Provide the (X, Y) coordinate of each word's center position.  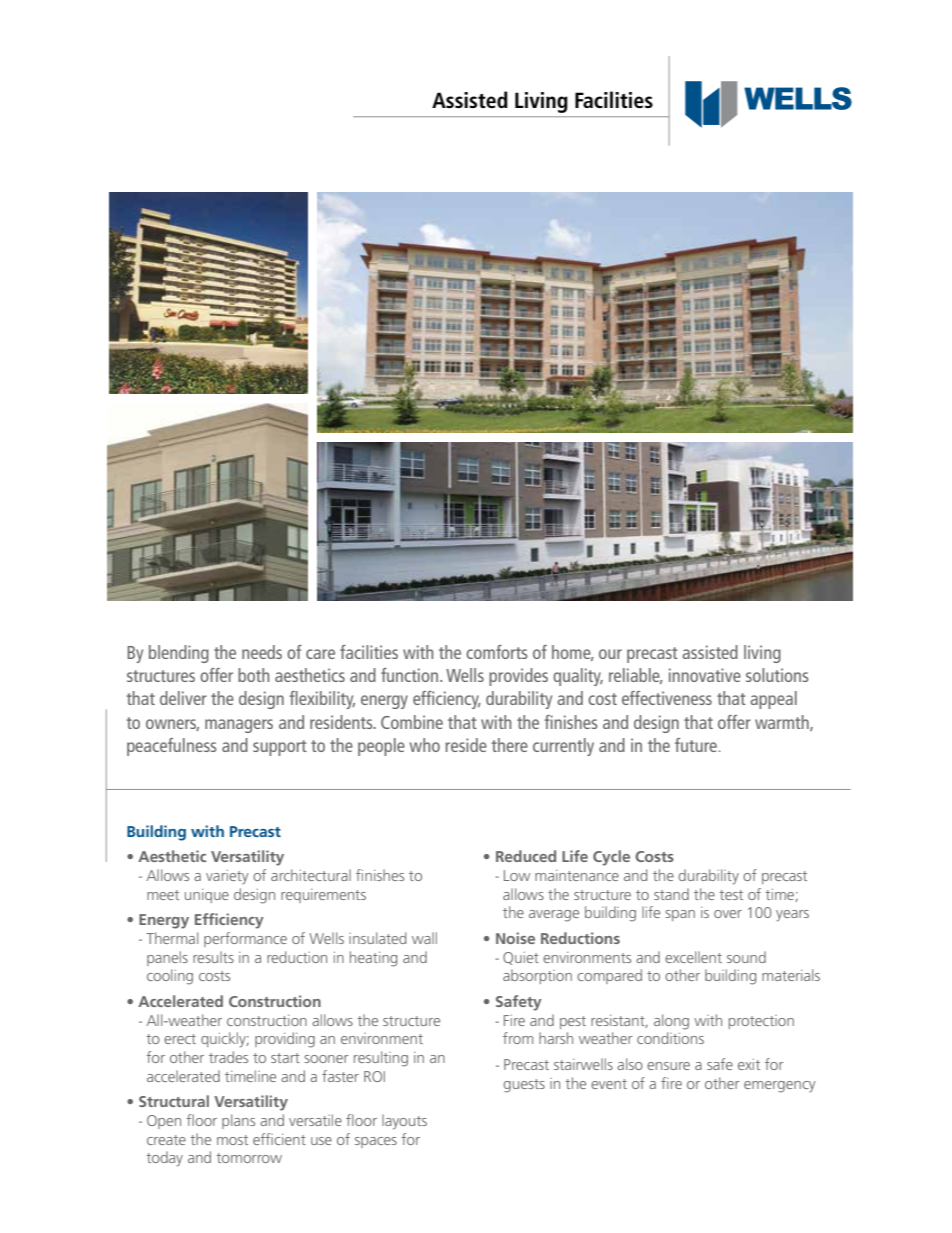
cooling (170, 977)
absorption (537, 976)
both (253, 675)
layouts (404, 1122)
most (232, 1140)
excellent (693, 957)
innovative (705, 675)
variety (227, 877)
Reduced (526, 856)
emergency (780, 1087)
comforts (497, 652)
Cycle (611, 858)
